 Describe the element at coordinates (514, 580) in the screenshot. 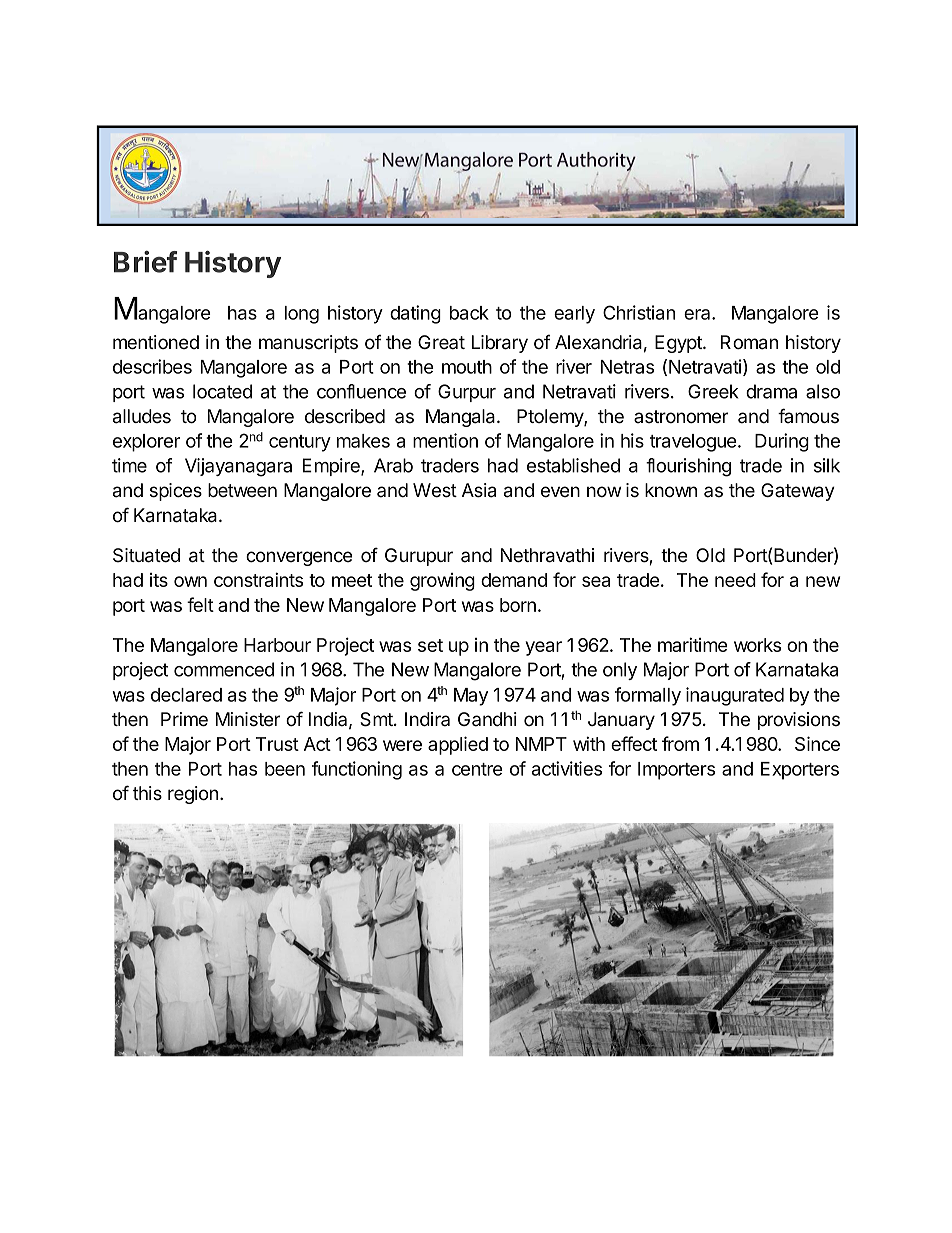

I see `demand` at that location.
